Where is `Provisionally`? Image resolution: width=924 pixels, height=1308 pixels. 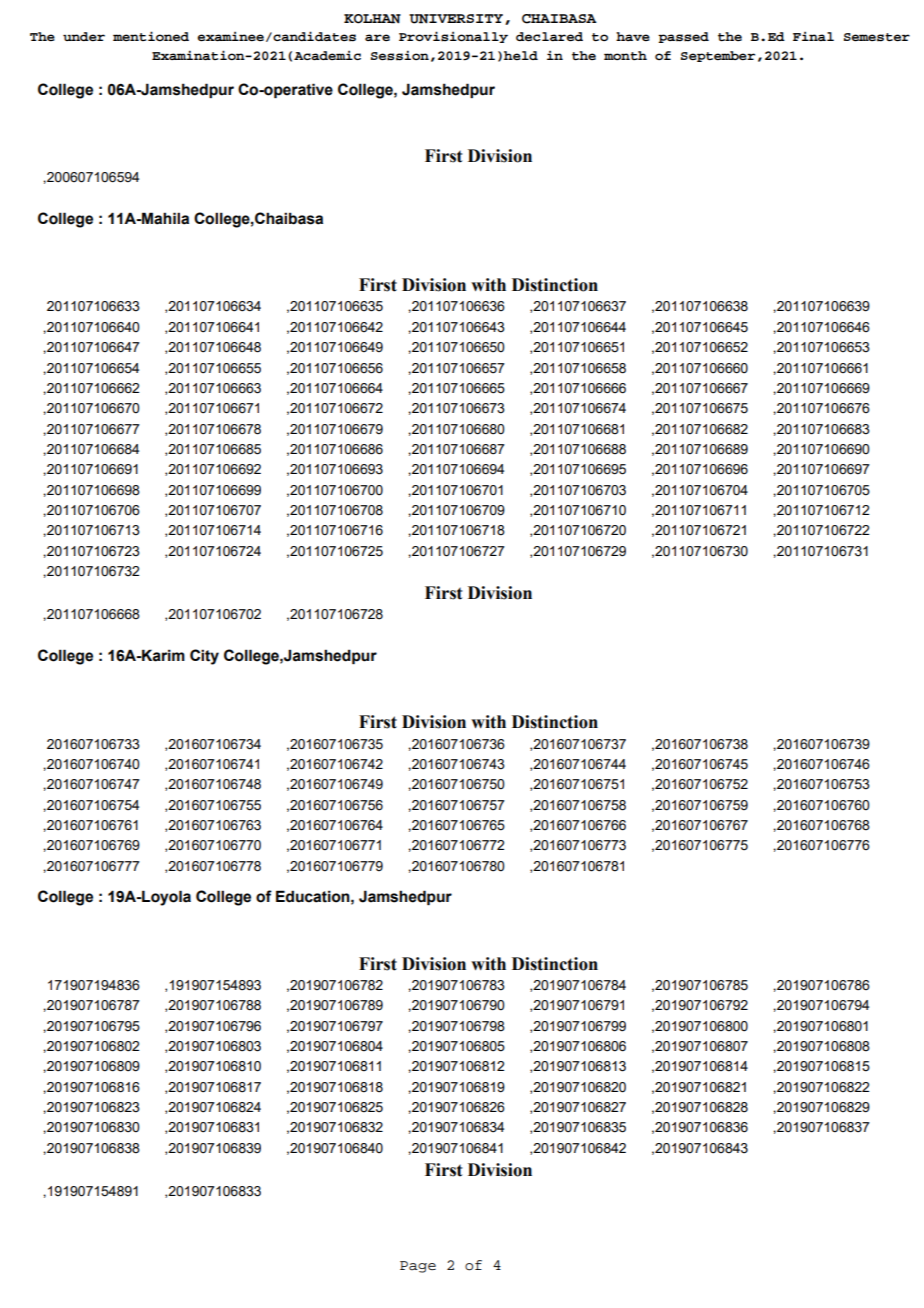
Provisionally is located at coordinates (453, 37).
